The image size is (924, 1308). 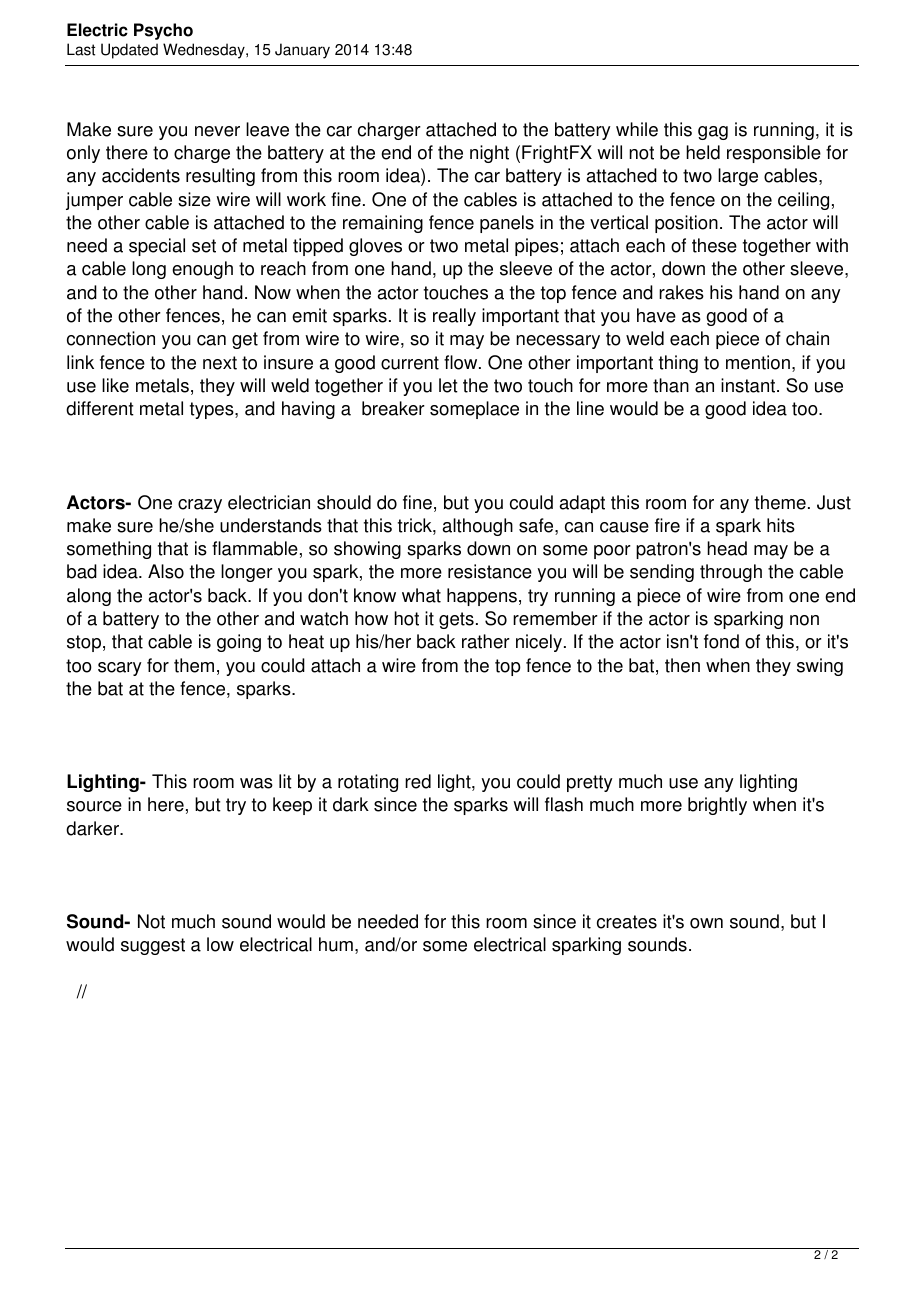 I want to click on gag, so click(x=713, y=133).
